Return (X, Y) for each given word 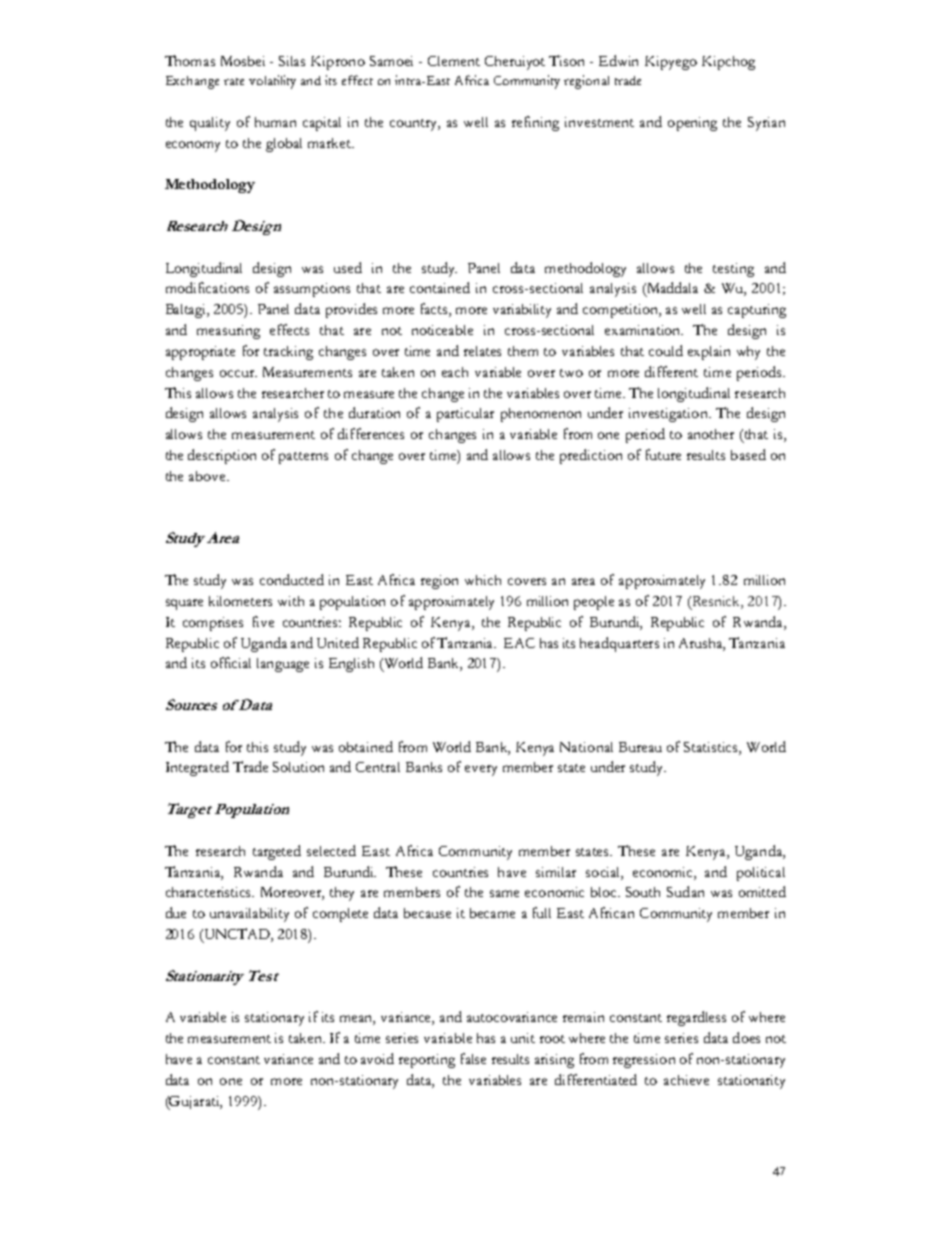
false (473, 1058)
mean (357, 1020)
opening (692, 124)
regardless (696, 1018)
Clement (454, 61)
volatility (272, 82)
